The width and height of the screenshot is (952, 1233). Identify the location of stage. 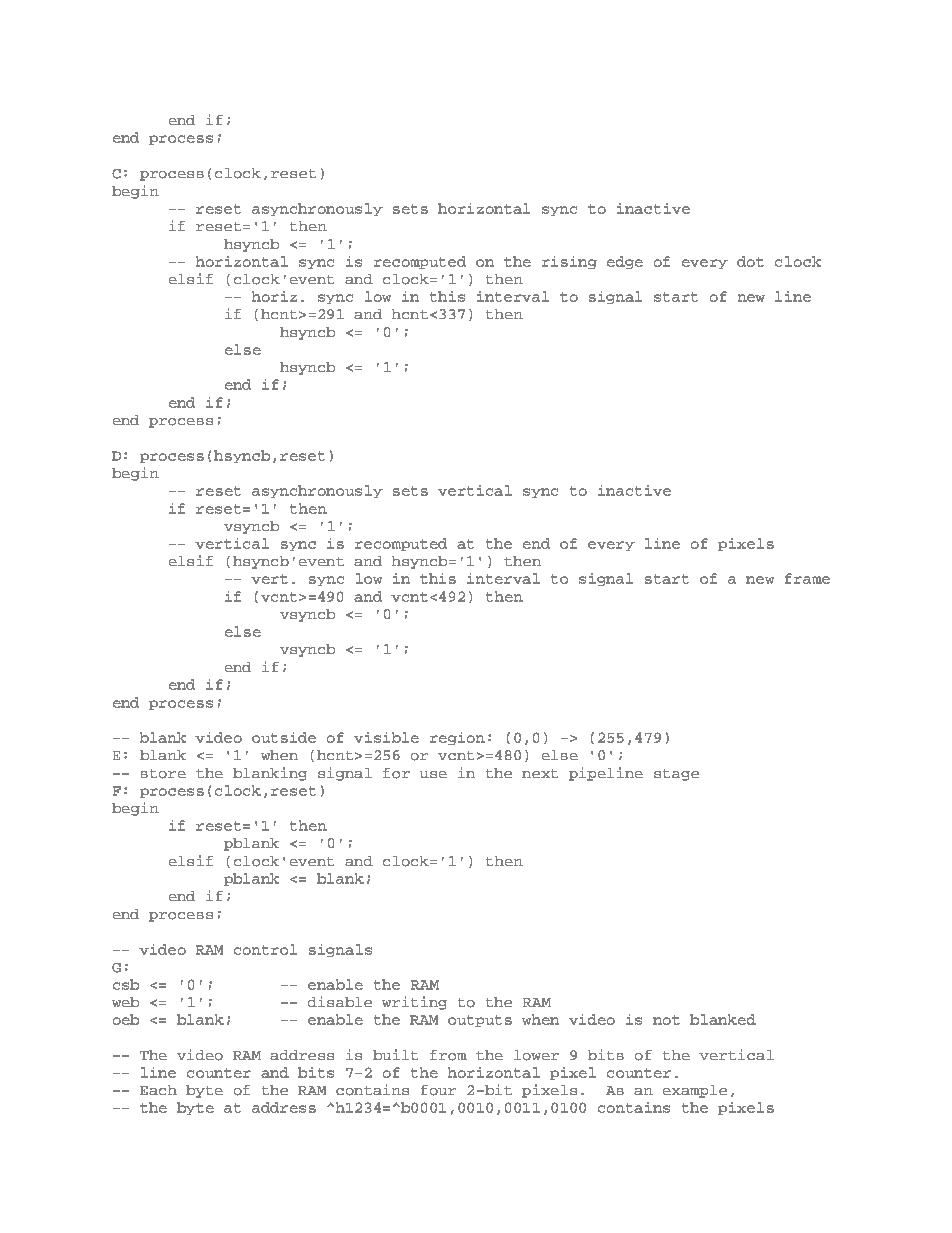
(676, 775).
